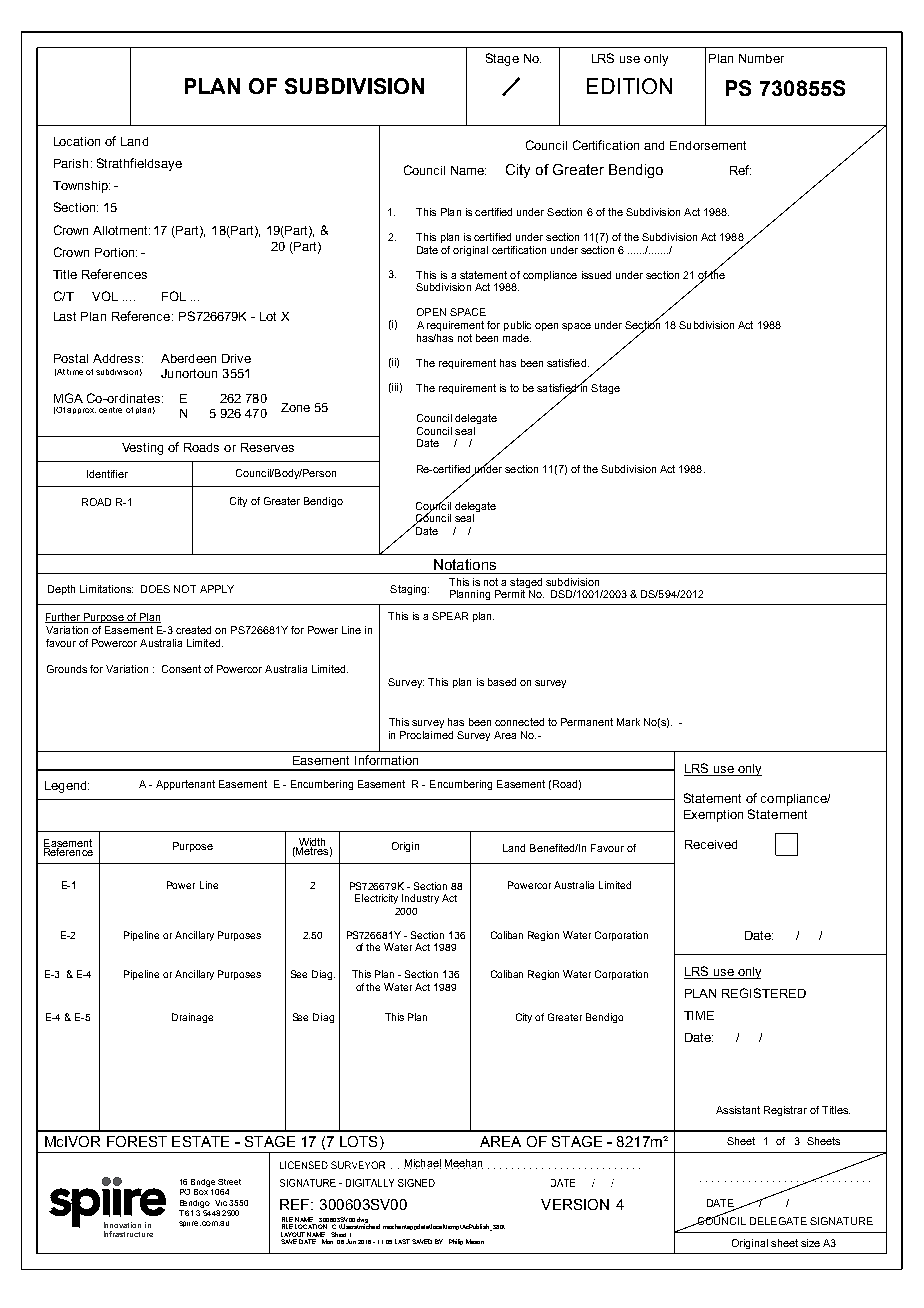 This document has height=1308, width=924. What do you see at coordinates (71, 163) in the document?
I see `Parish` at bounding box center [71, 163].
